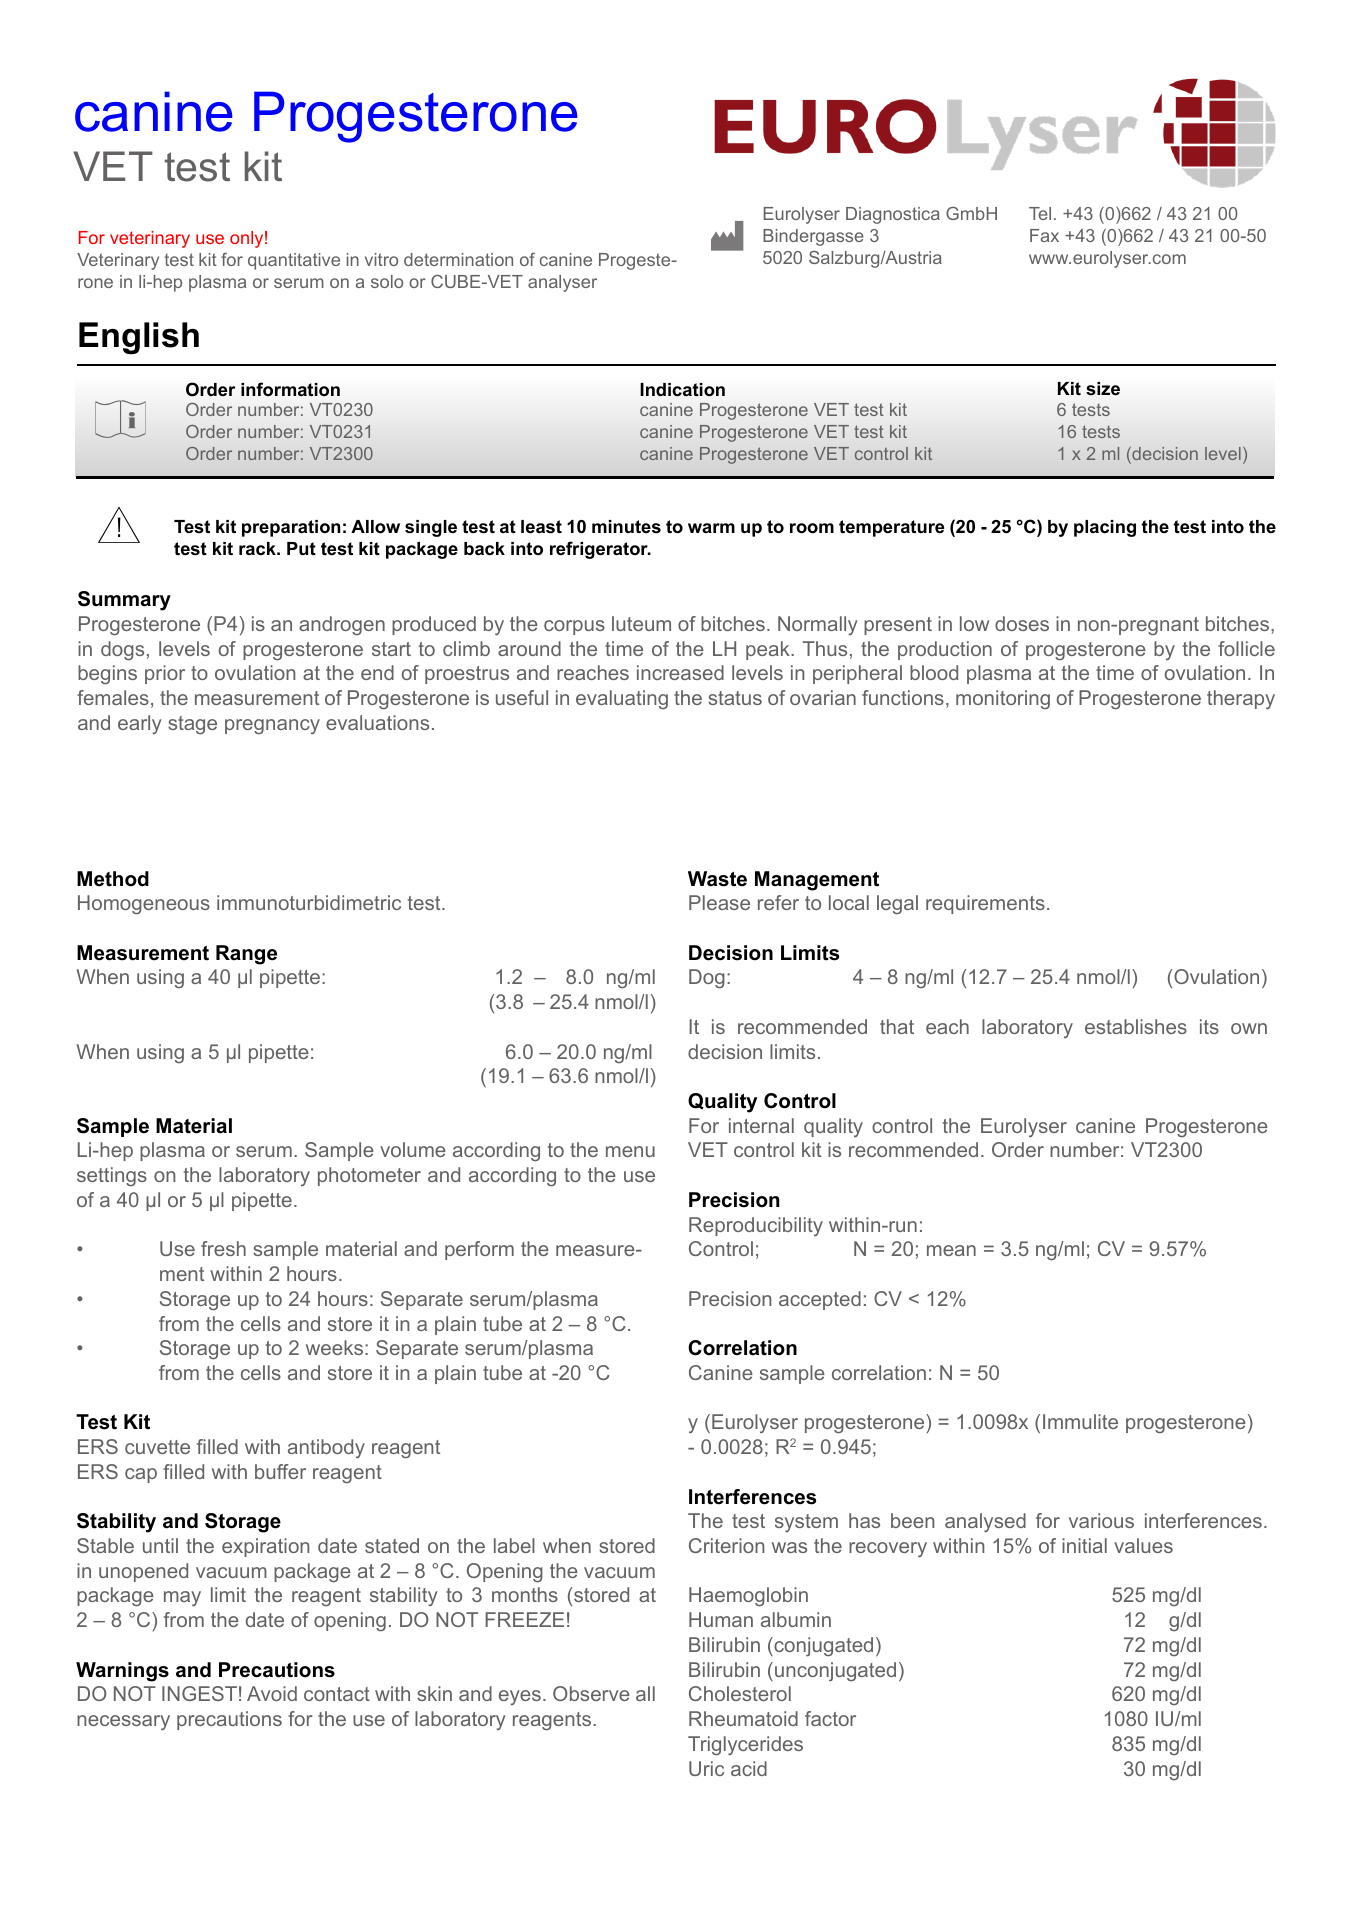 The width and height of the image is (1363, 1927). I want to click on Avoid, so click(272, 1693).
